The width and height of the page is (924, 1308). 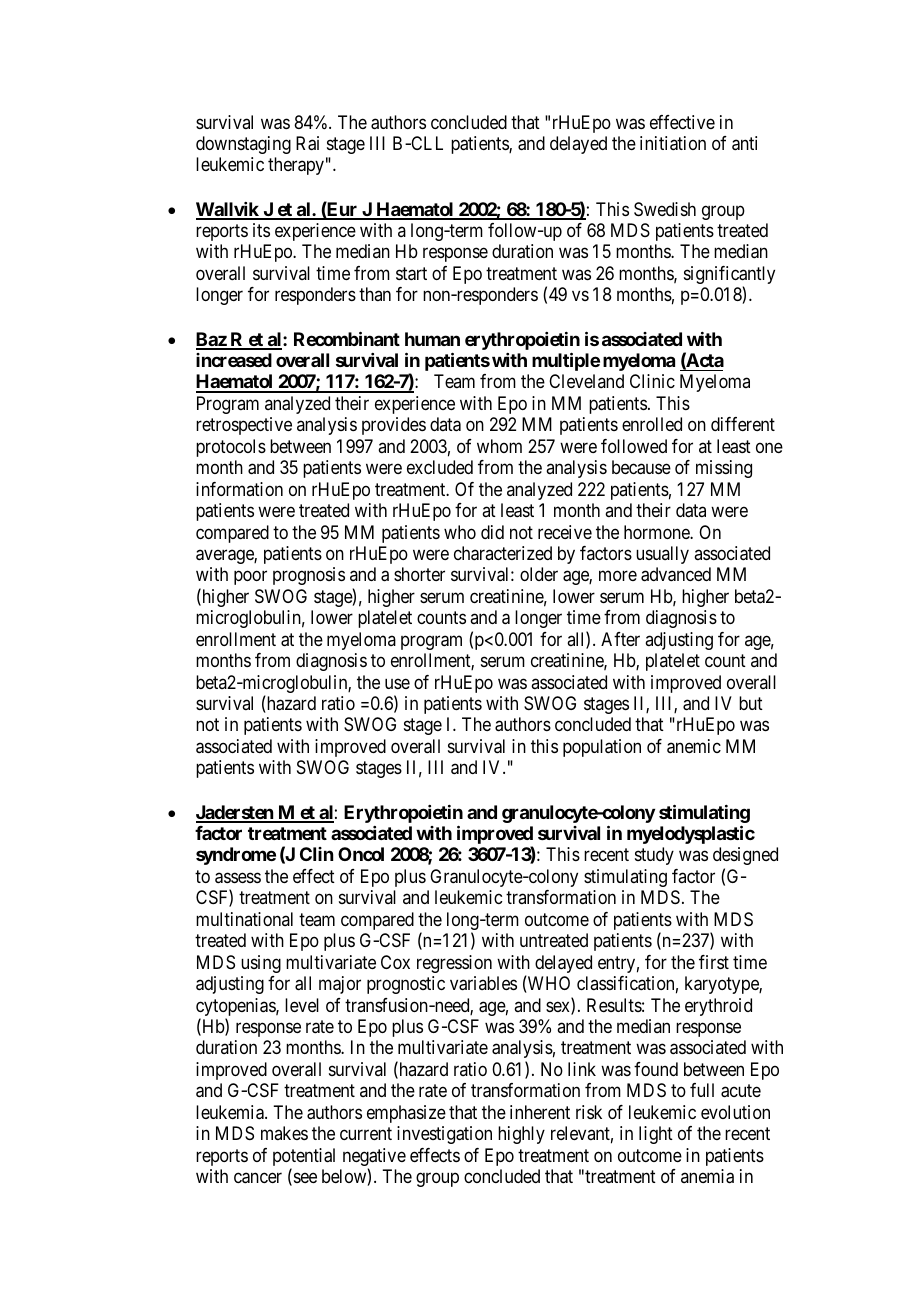 I want to click on study, so click(x=654, y=856).
